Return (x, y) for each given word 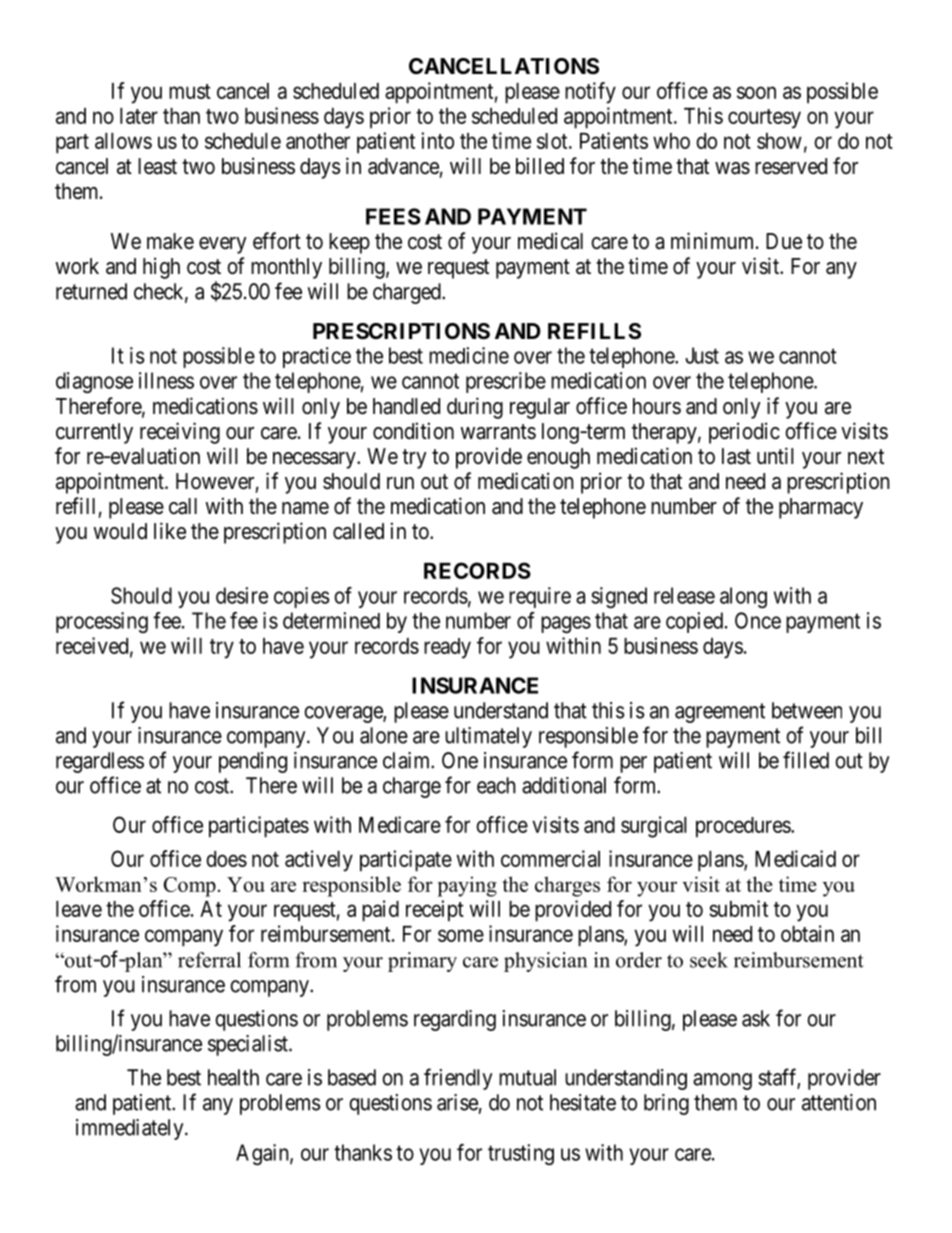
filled (806, 760)
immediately (131, 1129)
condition (413, 431)
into (437, 140)
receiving (180, 433)
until (775, 455)
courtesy (764, 119)
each (496, 785)
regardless (100, 762)
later (139, 116)
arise (457, 1102)
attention (839, 1102)
